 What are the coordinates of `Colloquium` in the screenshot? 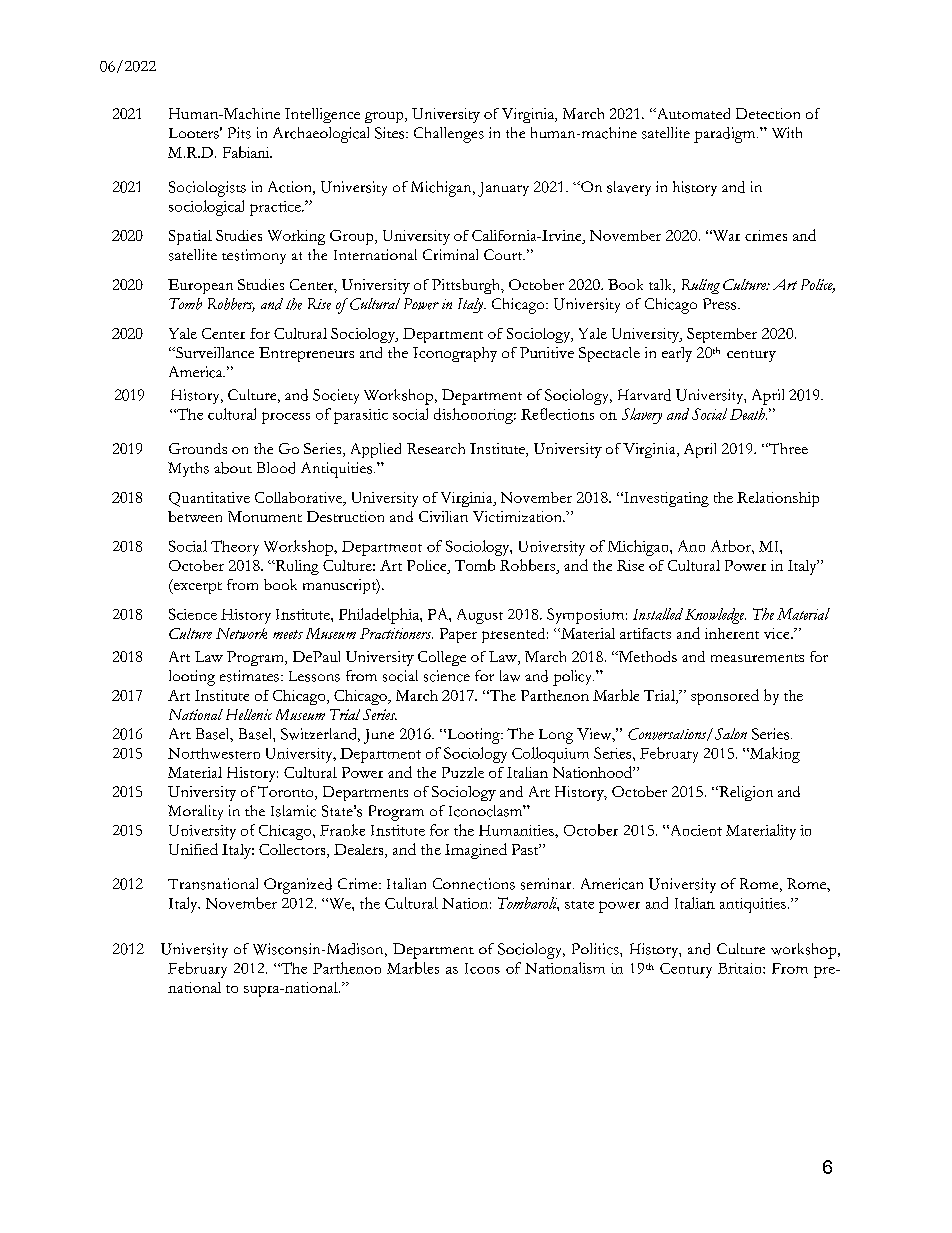 It's located at (550, 755).
